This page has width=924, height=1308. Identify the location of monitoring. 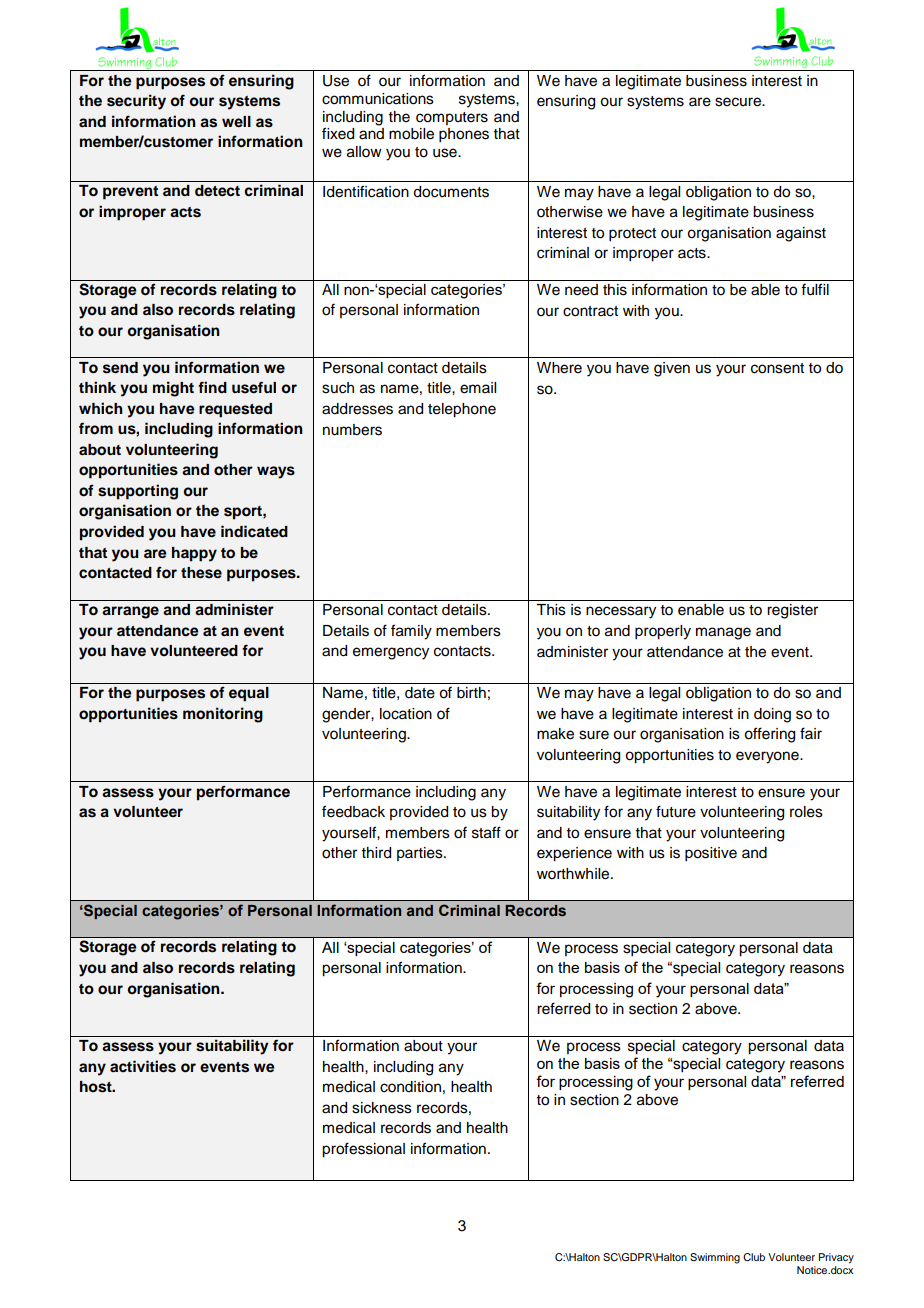
(223, 715).
